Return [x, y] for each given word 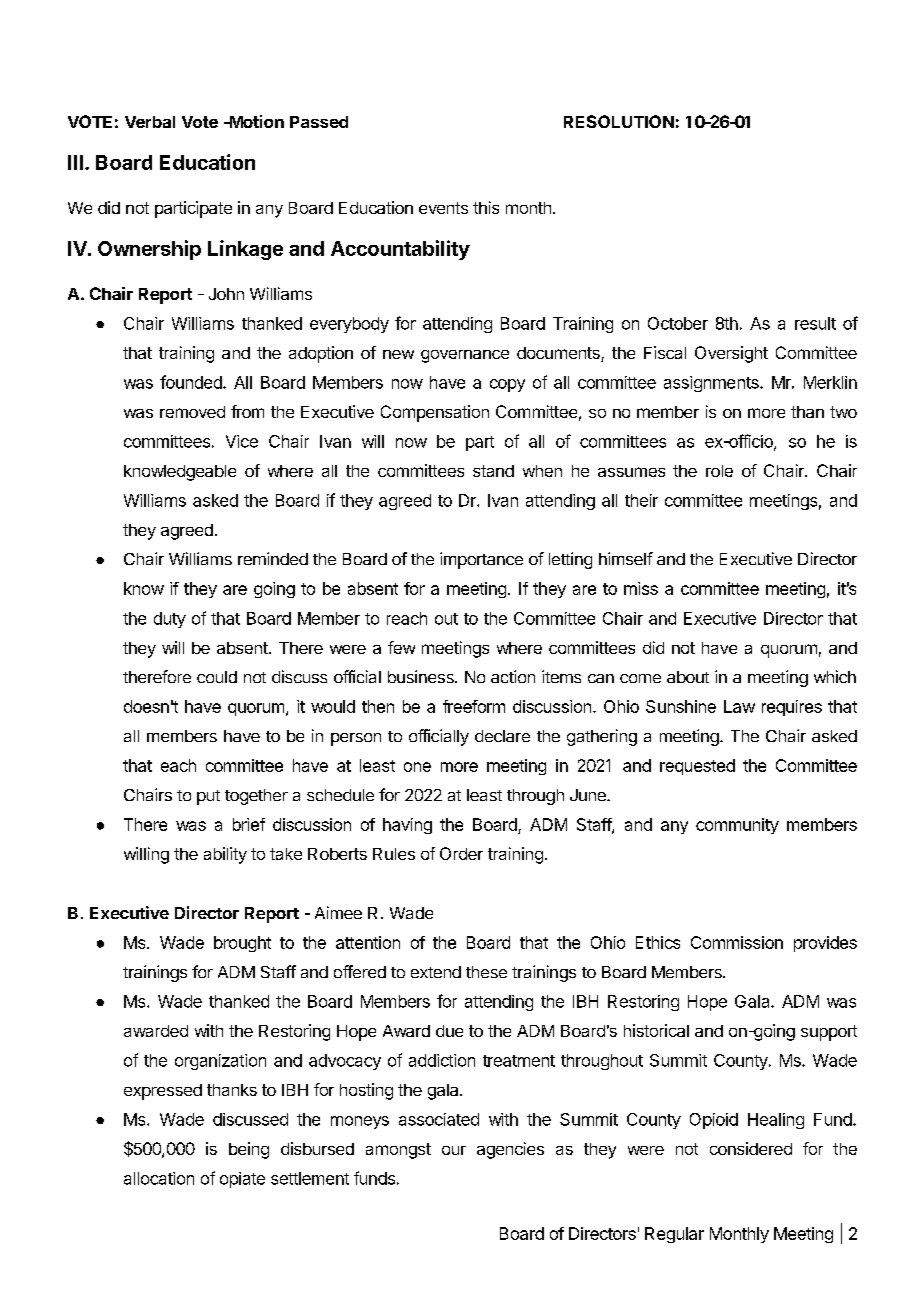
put [208, 797]
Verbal [150, 122]
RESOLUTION [619, 121]
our [454, 1150]
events [443, 208]
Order [461, 853]
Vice [242, 441]
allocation [159, 1178]
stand [493, 471]
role [719, 471]
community [737, 826]
